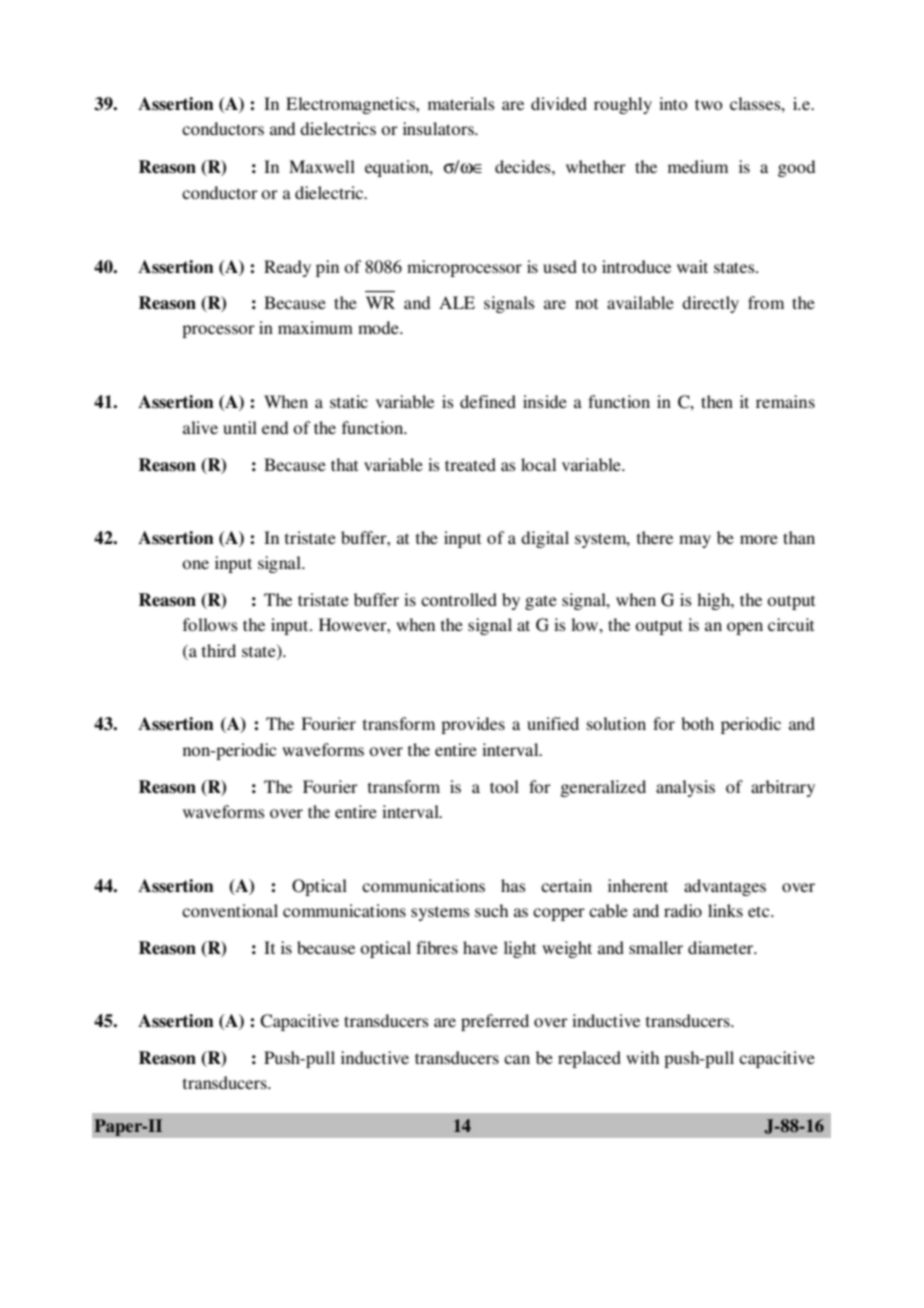  Describe the element at coordinates (685, 788) in the screenshot. I see `analysis` at that location.
